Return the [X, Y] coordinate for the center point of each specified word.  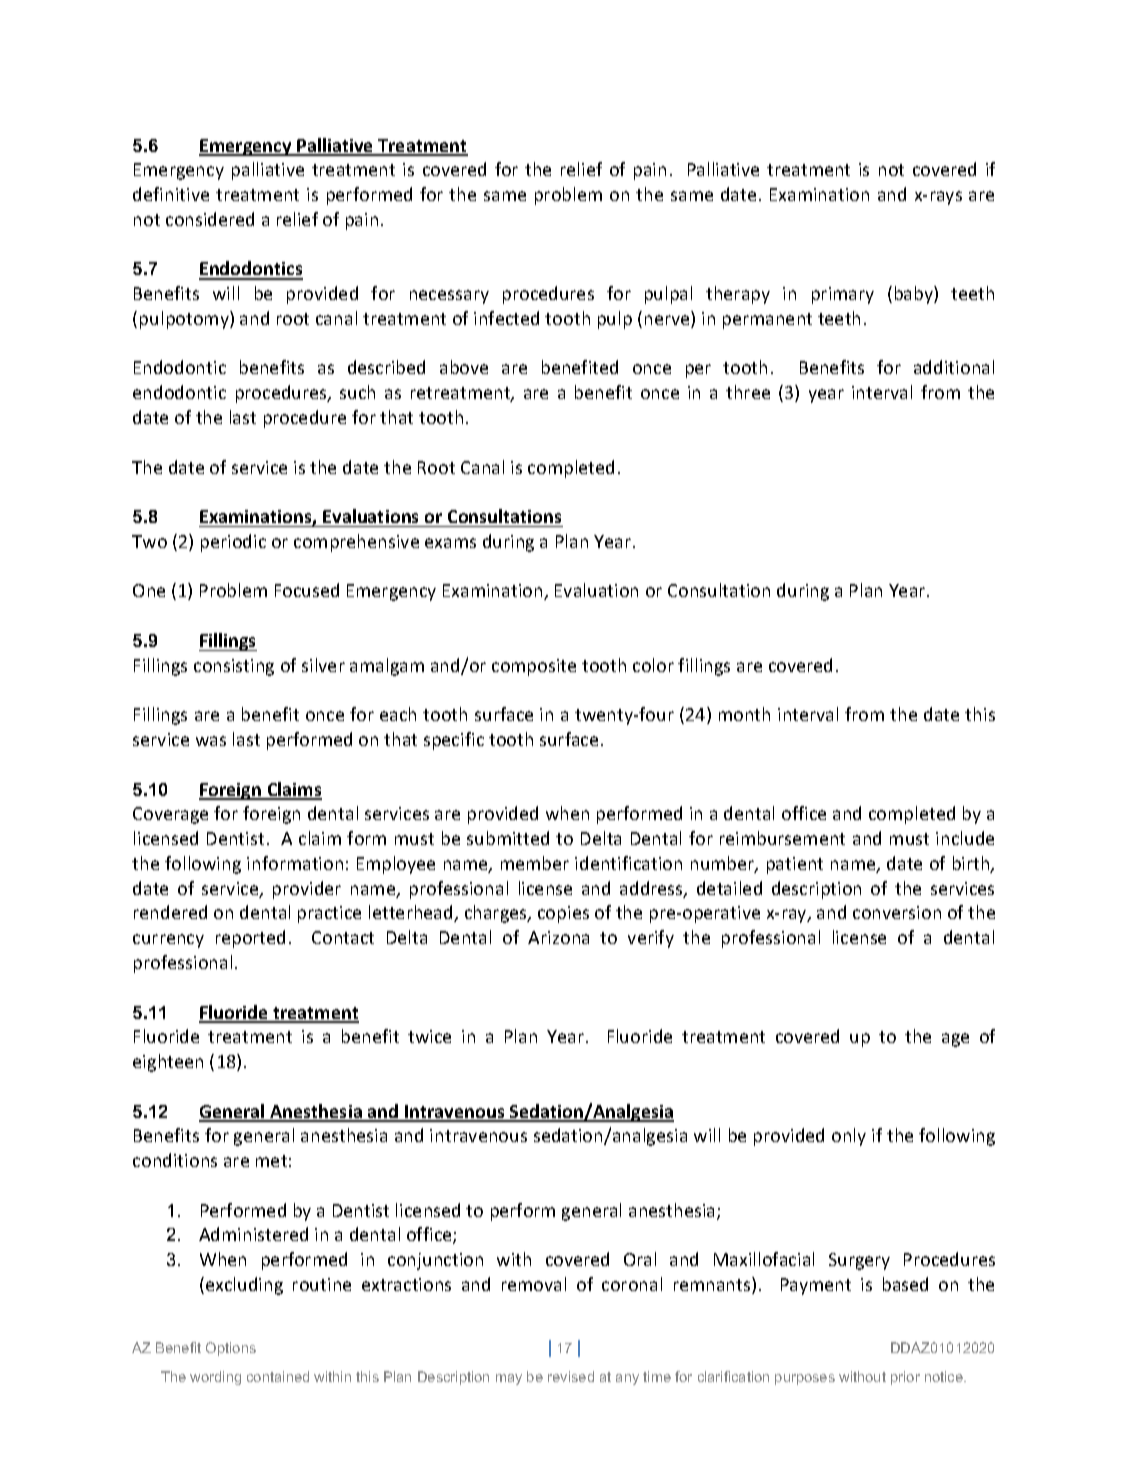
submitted [508, 838]
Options [231, 1349]
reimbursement [782, 838]
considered [210, 219]
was [211, 741]
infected [506, 318]
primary [843, 295]
